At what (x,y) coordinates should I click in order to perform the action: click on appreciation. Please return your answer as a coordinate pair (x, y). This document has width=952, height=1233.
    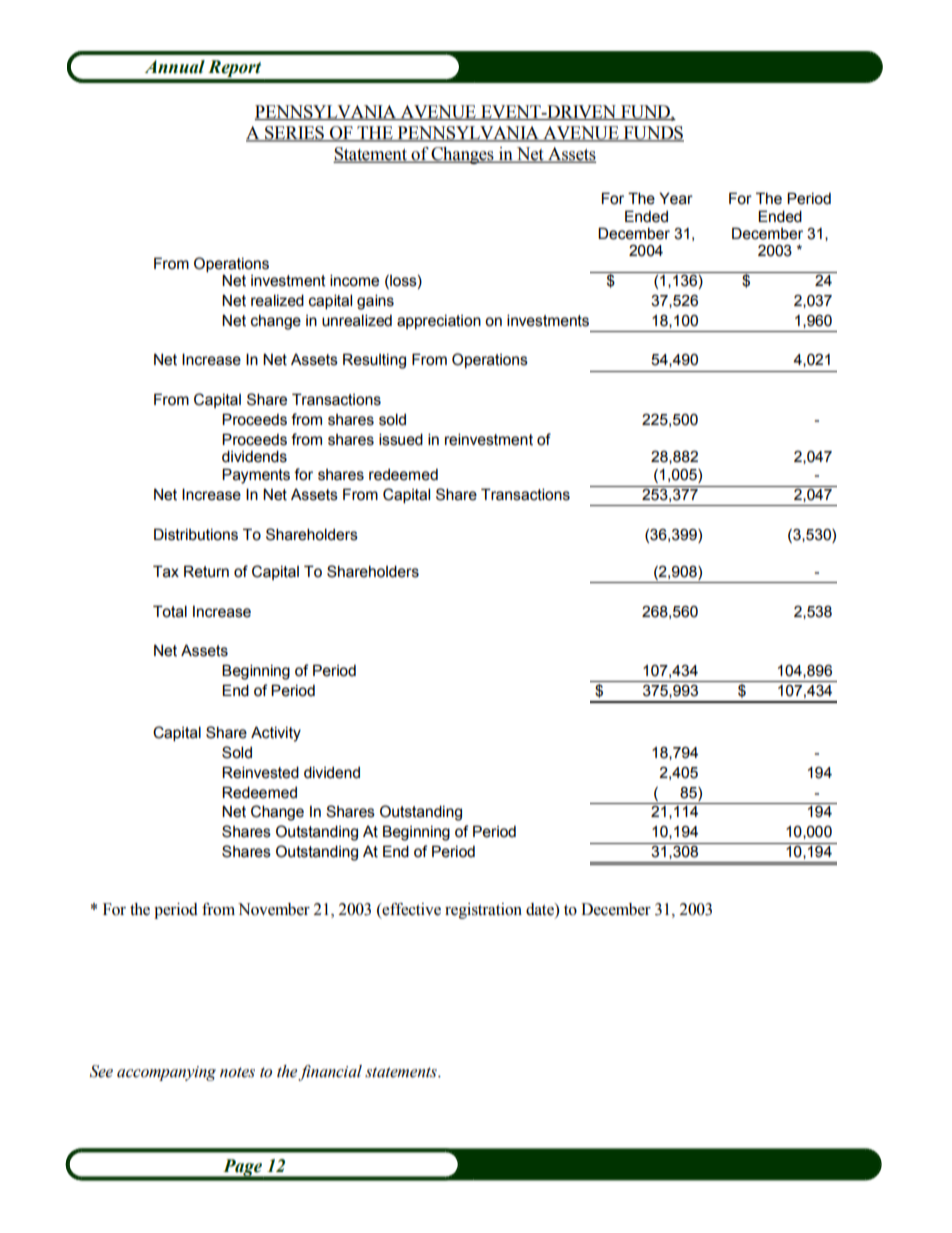
    Looking at the image, I should click on (439, 322).
